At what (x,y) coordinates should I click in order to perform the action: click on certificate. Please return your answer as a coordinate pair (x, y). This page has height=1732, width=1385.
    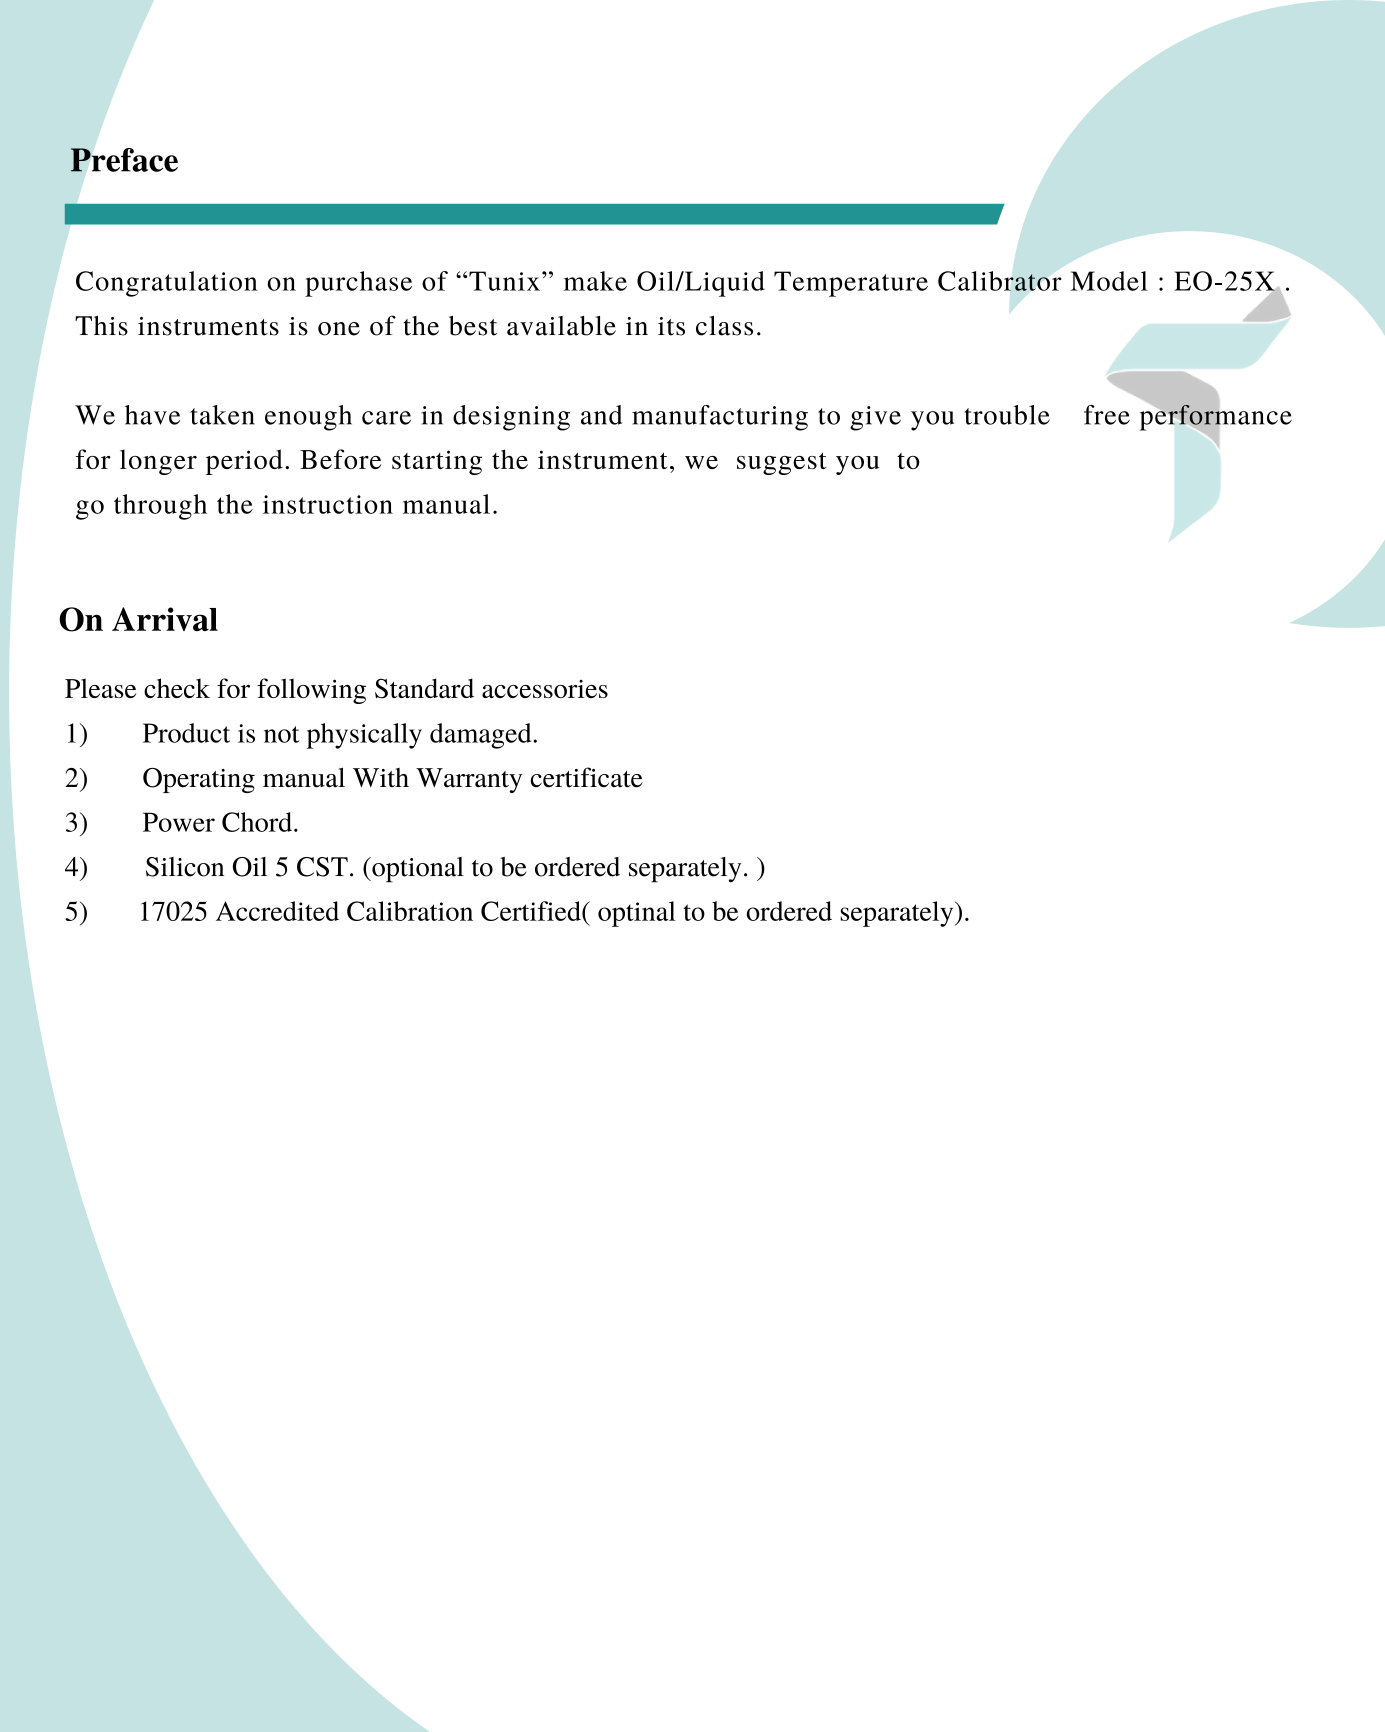
    Looking at the image, I should click on (586, 777).
